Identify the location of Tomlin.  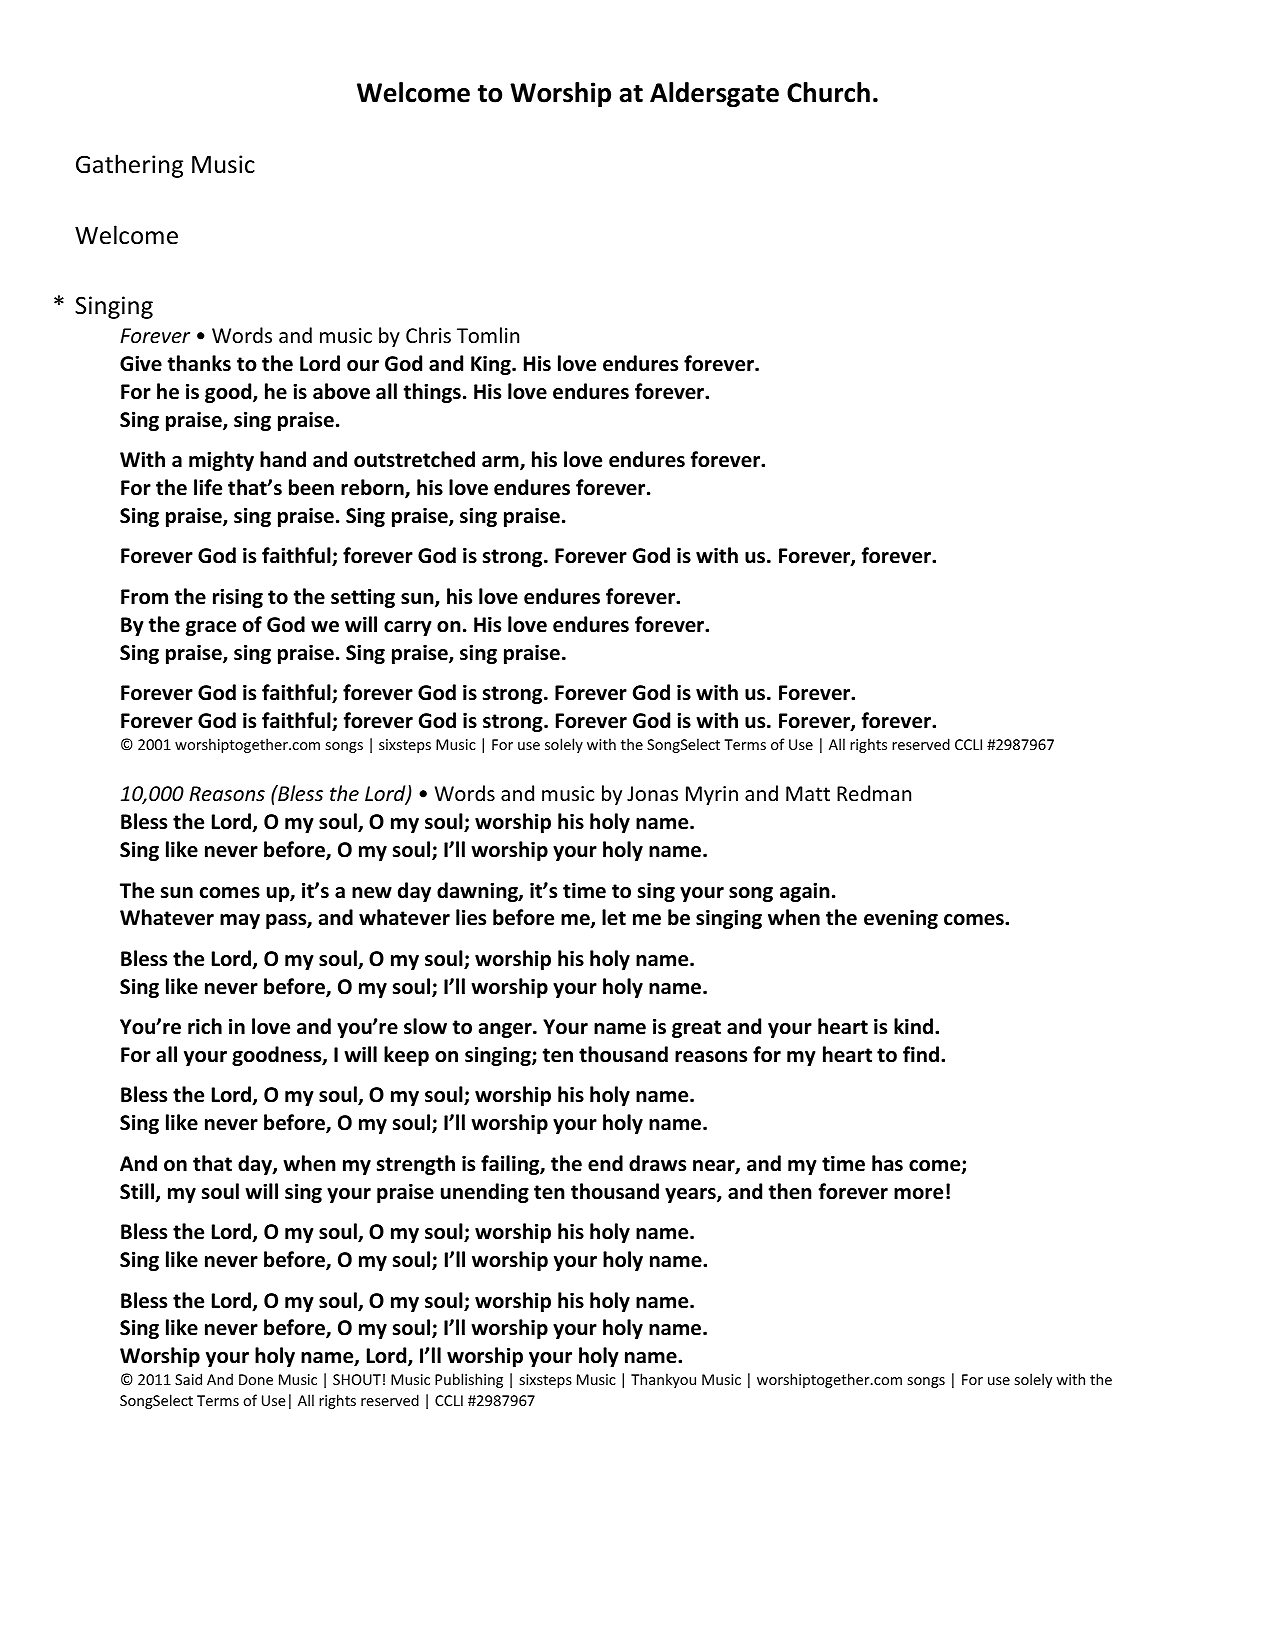
(488, 335).
